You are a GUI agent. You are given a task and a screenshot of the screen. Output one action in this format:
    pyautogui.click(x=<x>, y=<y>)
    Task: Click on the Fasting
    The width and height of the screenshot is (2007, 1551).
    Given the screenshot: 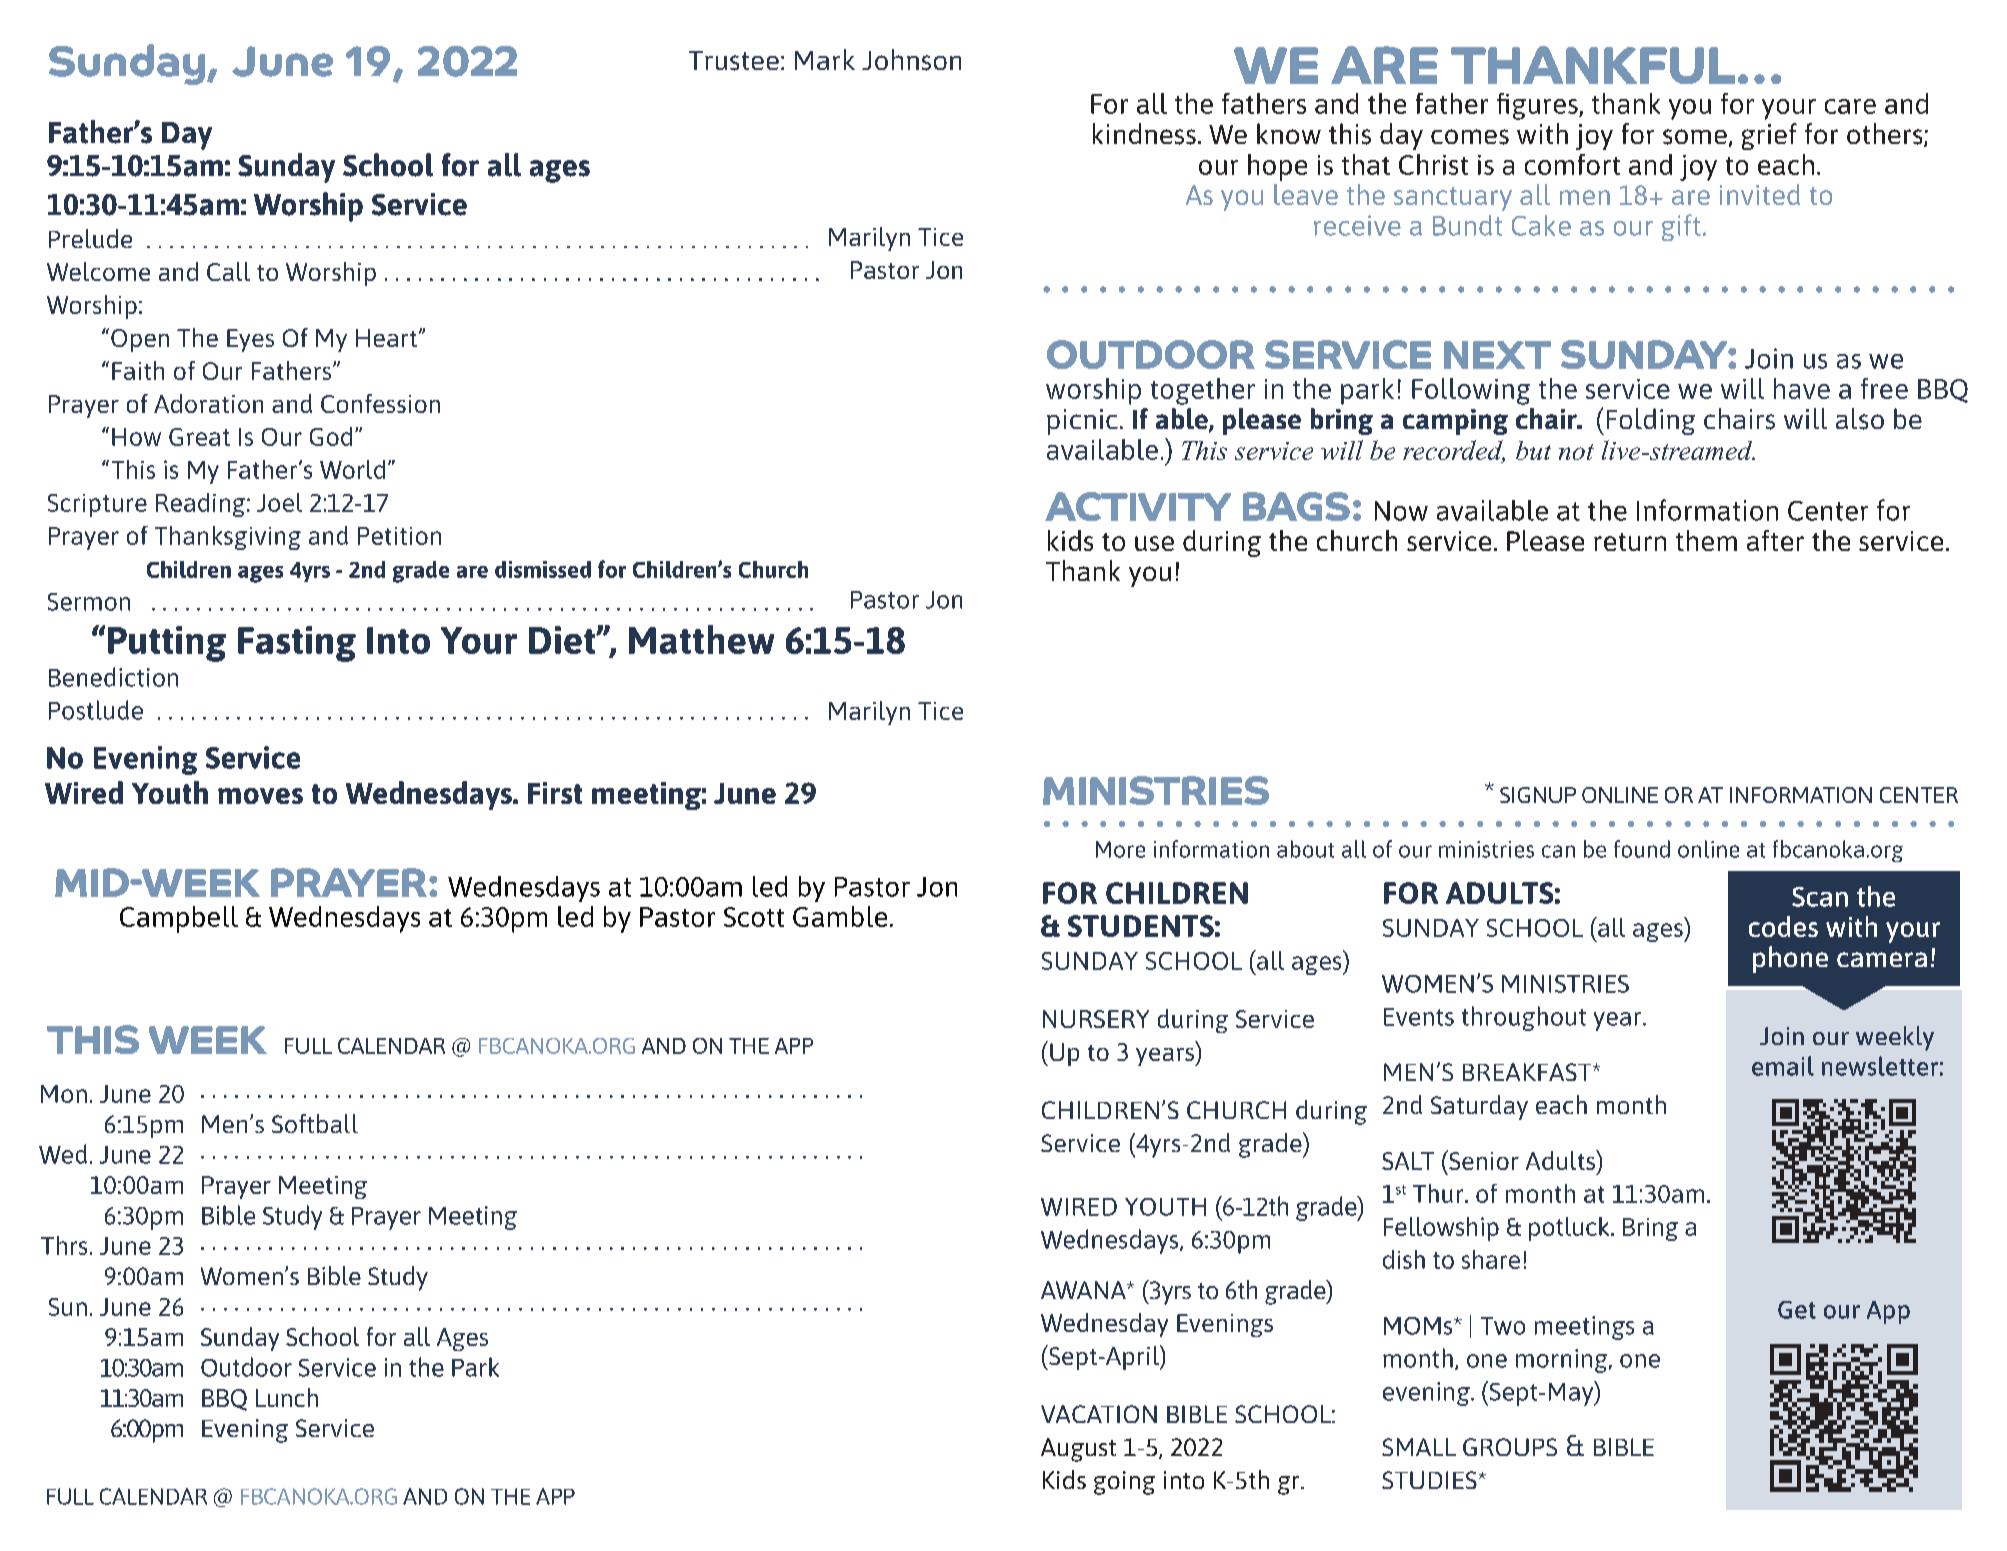 What is the action you would take?
    pyautogui.click(x=297, y=644)
